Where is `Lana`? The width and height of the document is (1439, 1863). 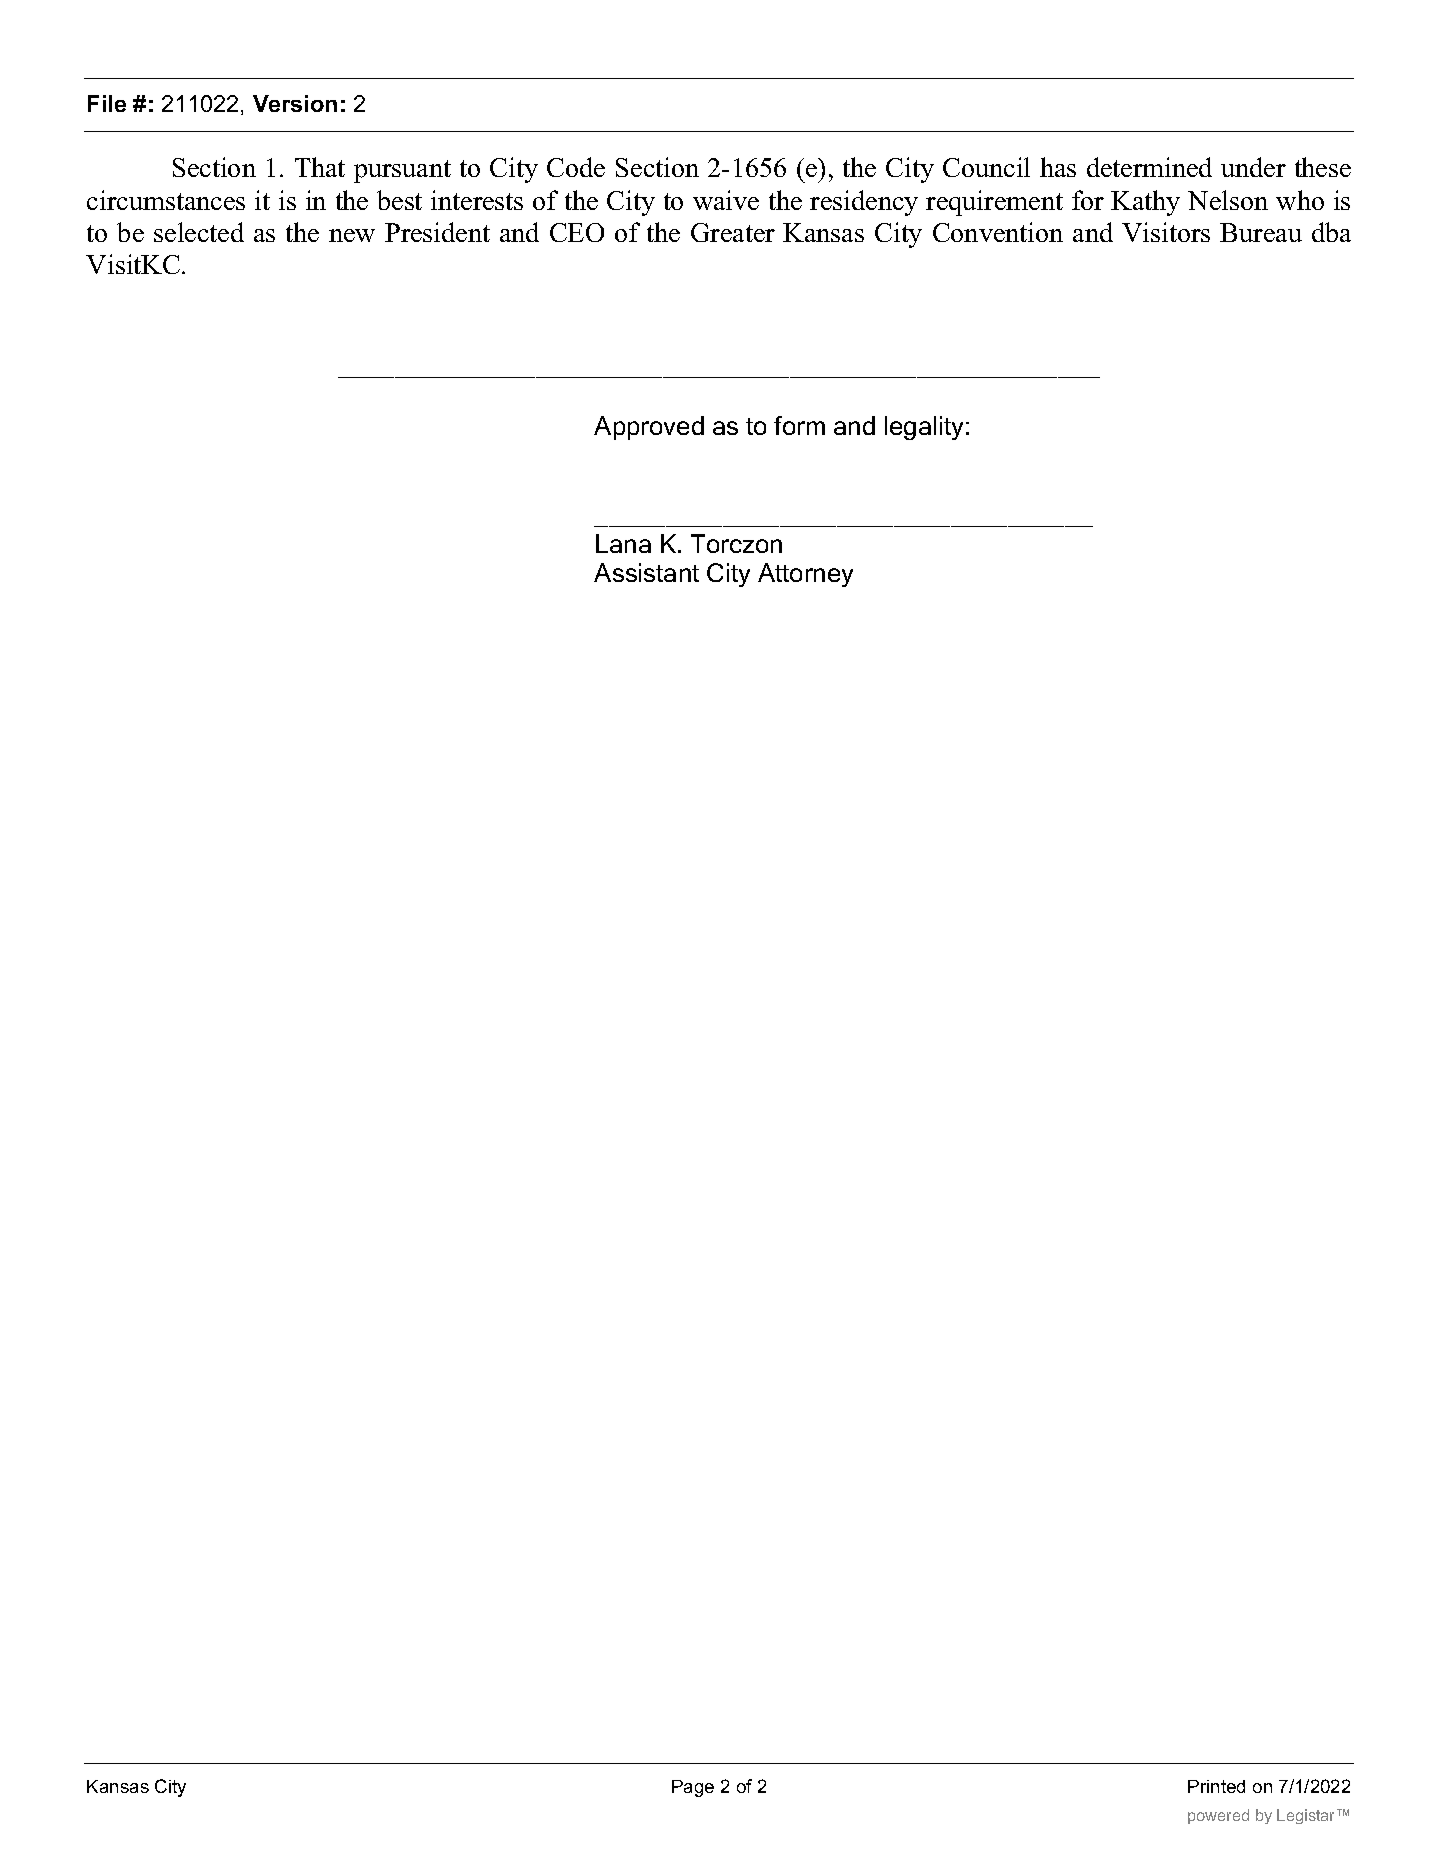
Lana is located at coordinates (623, 543).
